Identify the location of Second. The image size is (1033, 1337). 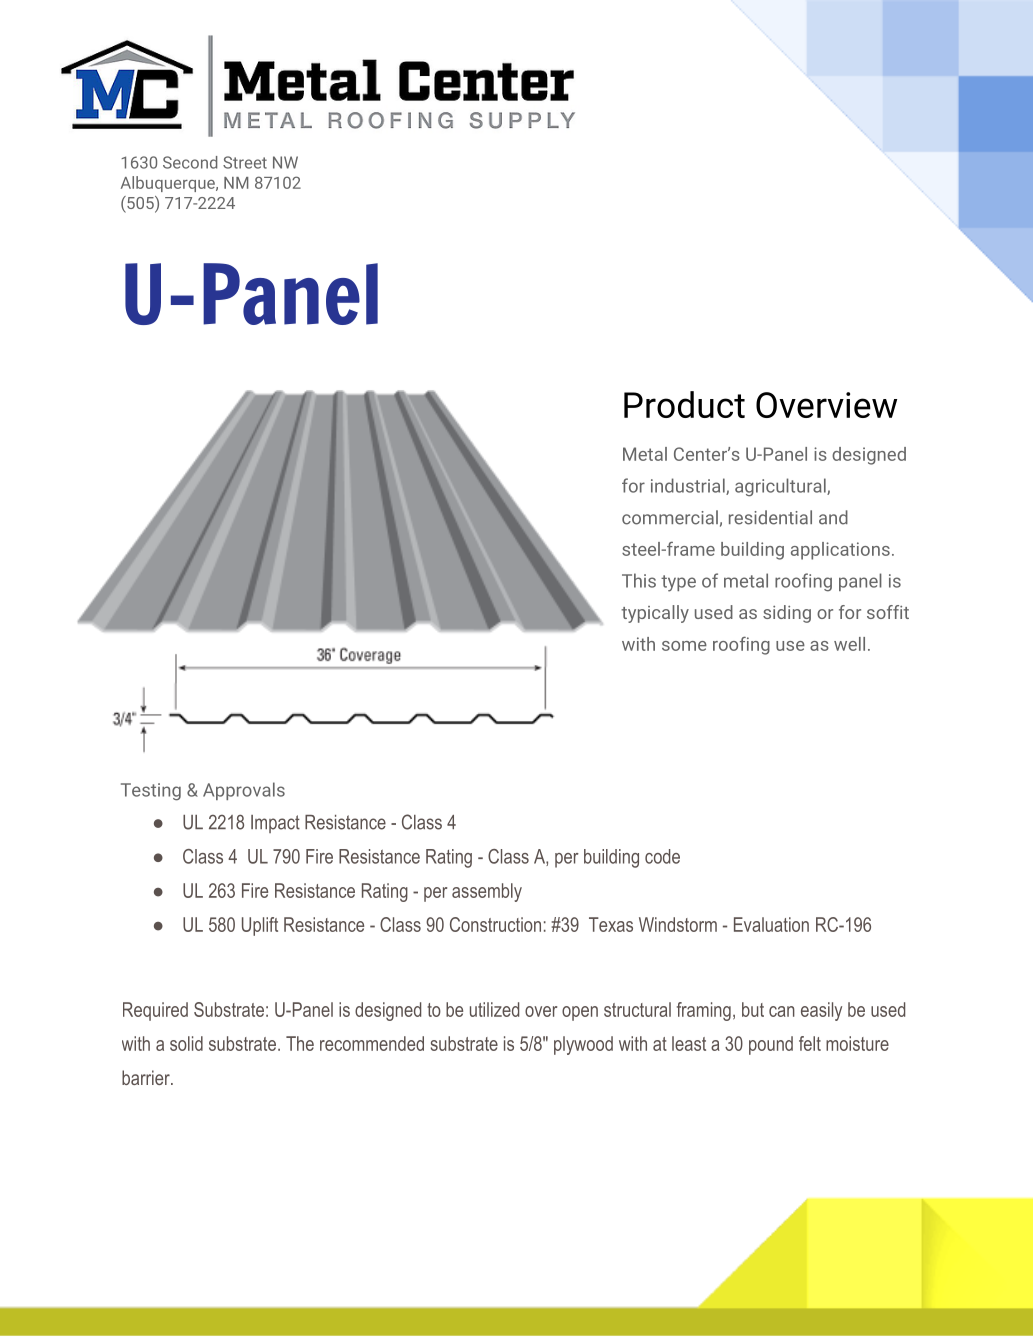
(190, 162).
